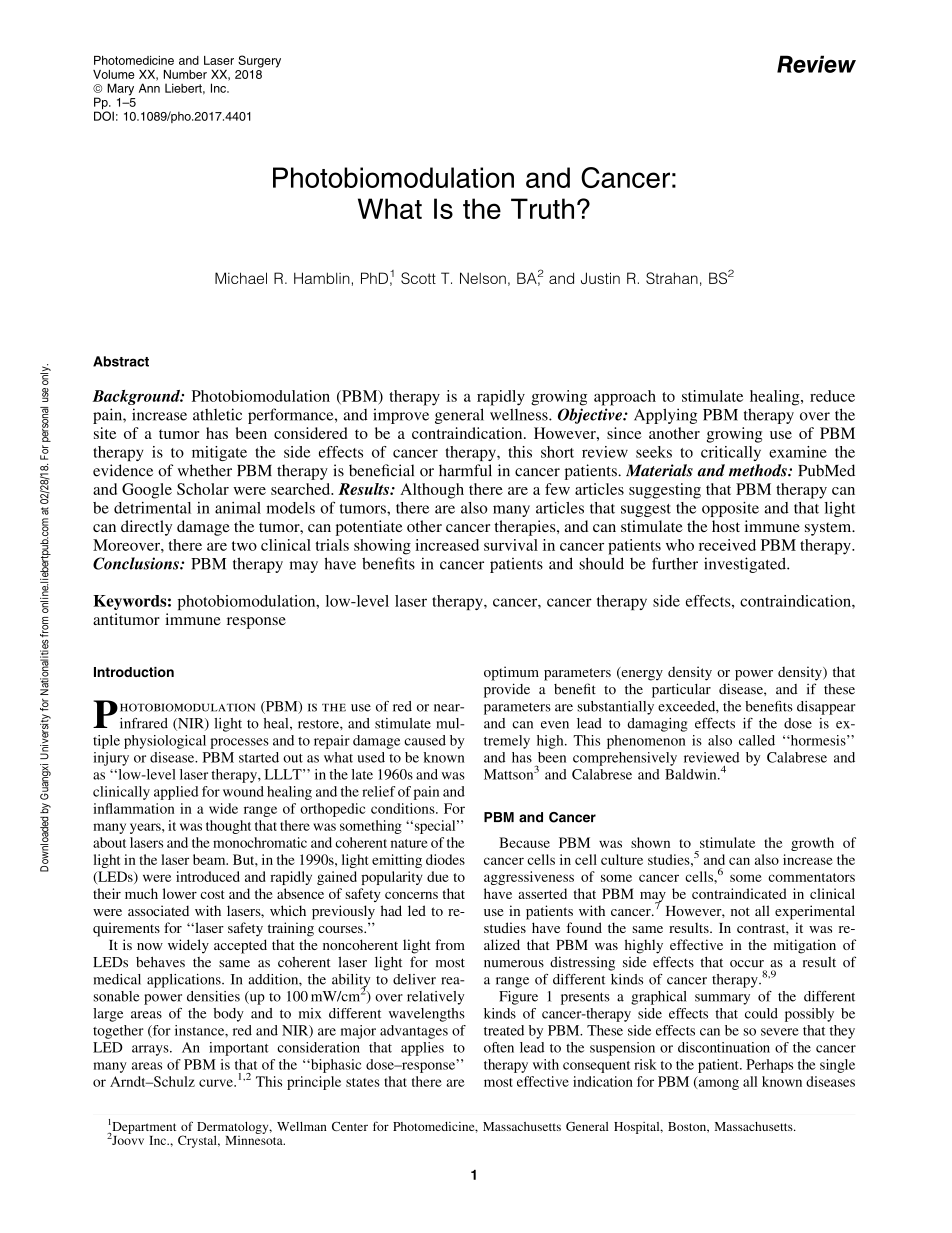 This screenshot has width=952, height=1233. I want to click on diodes, so click(445, 859).
